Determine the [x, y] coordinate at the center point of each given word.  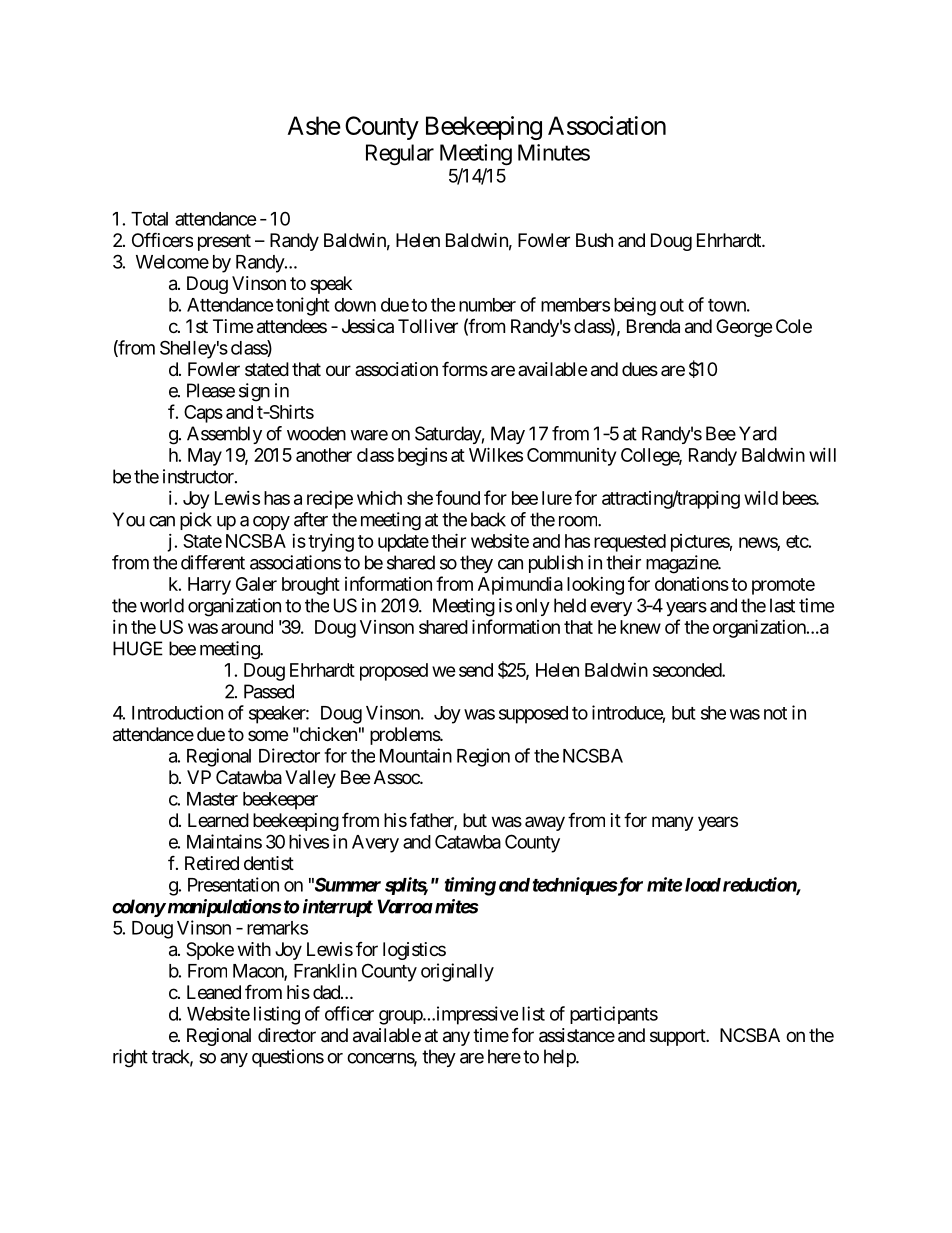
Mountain [416, 755]
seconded [688, 670]
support [678, 1037]
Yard [758, 433]
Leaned [214, 992]
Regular [400, 154]
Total [149, 219]
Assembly [224, 435]
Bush [594, 240]
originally [457, 972]
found [458, 497]
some [268, 735]
